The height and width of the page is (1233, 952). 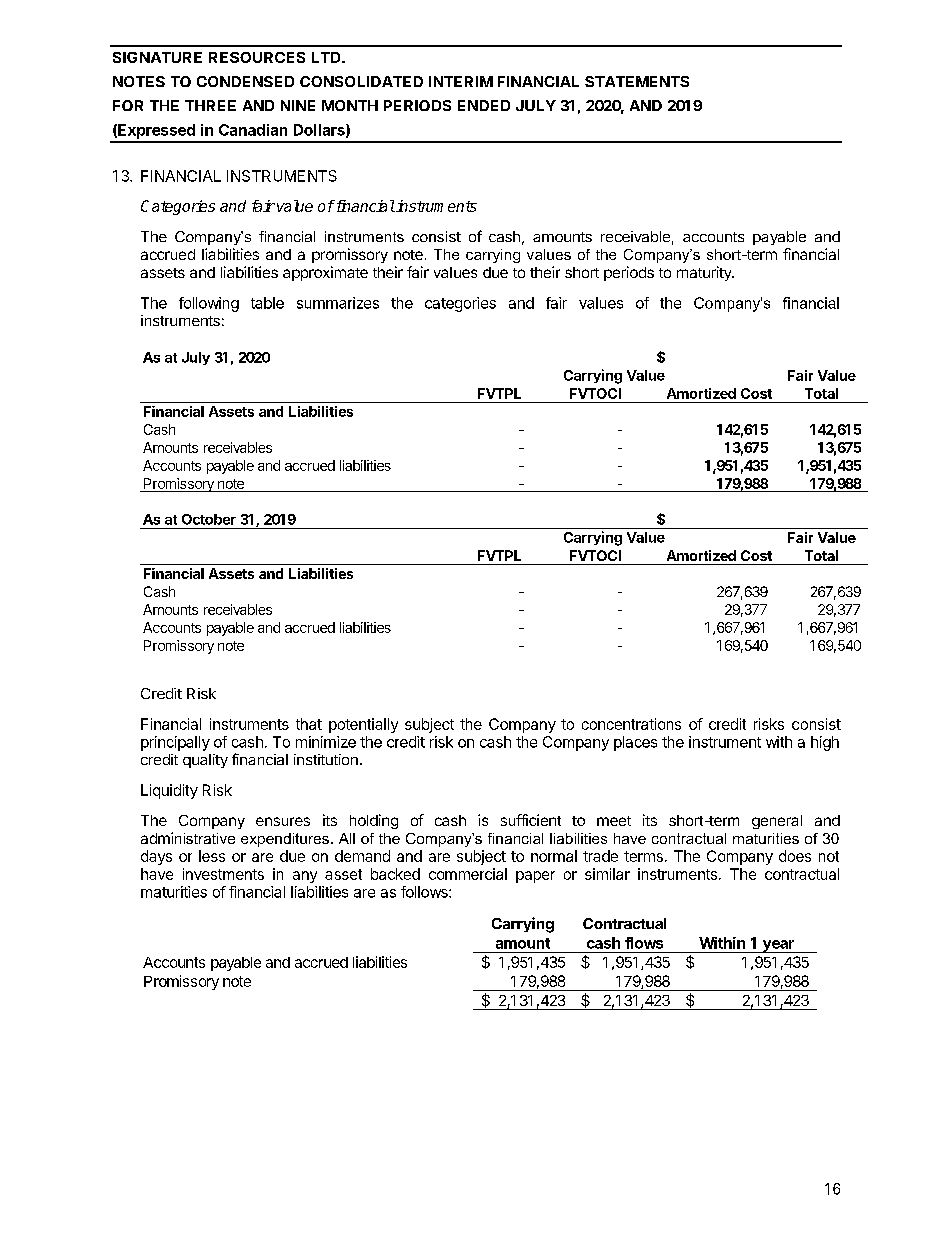 I want to click on THREE, so click(x=210, y=105).
